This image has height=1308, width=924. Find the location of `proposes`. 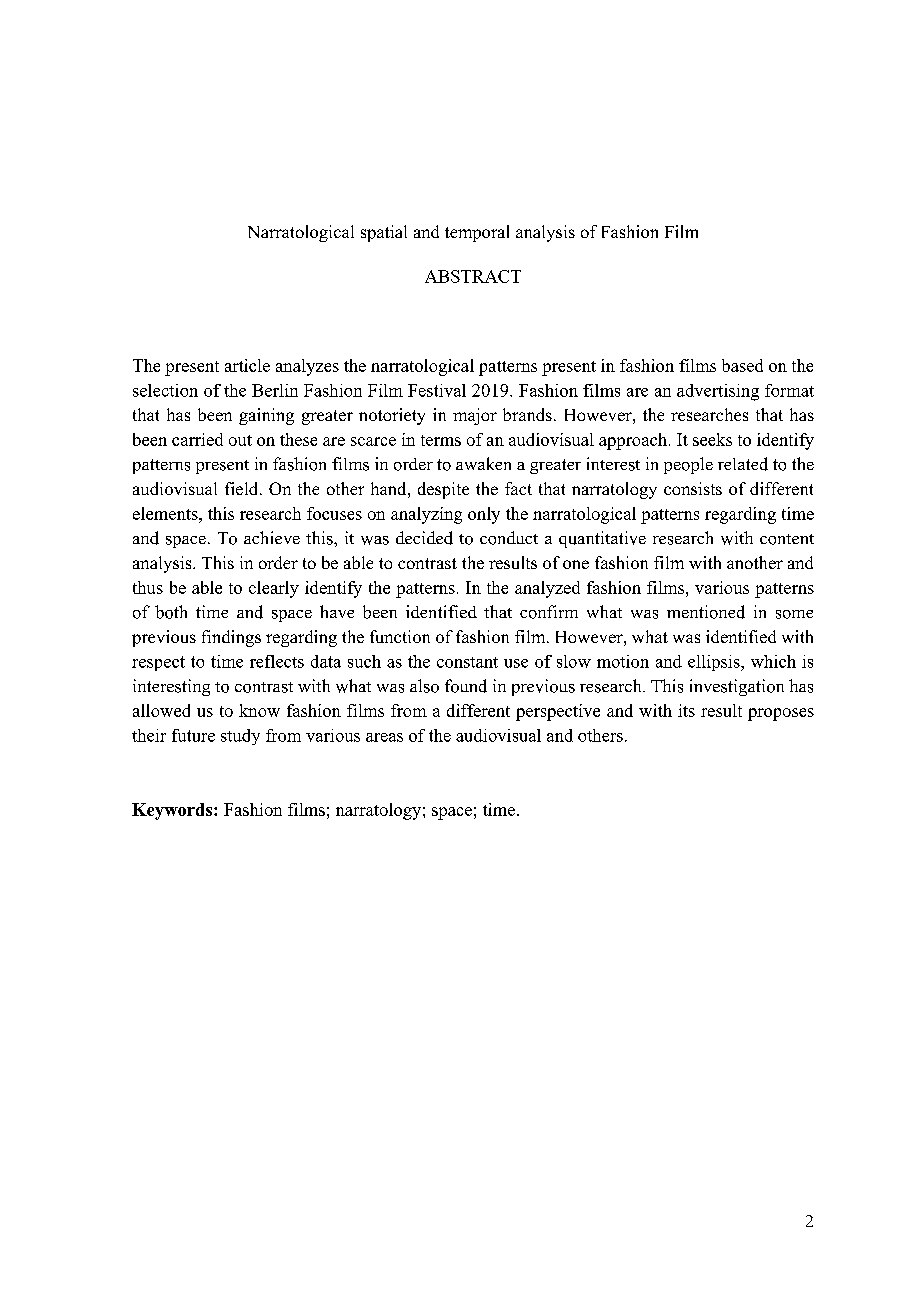

proposes is located at coordinates (781, 714).
